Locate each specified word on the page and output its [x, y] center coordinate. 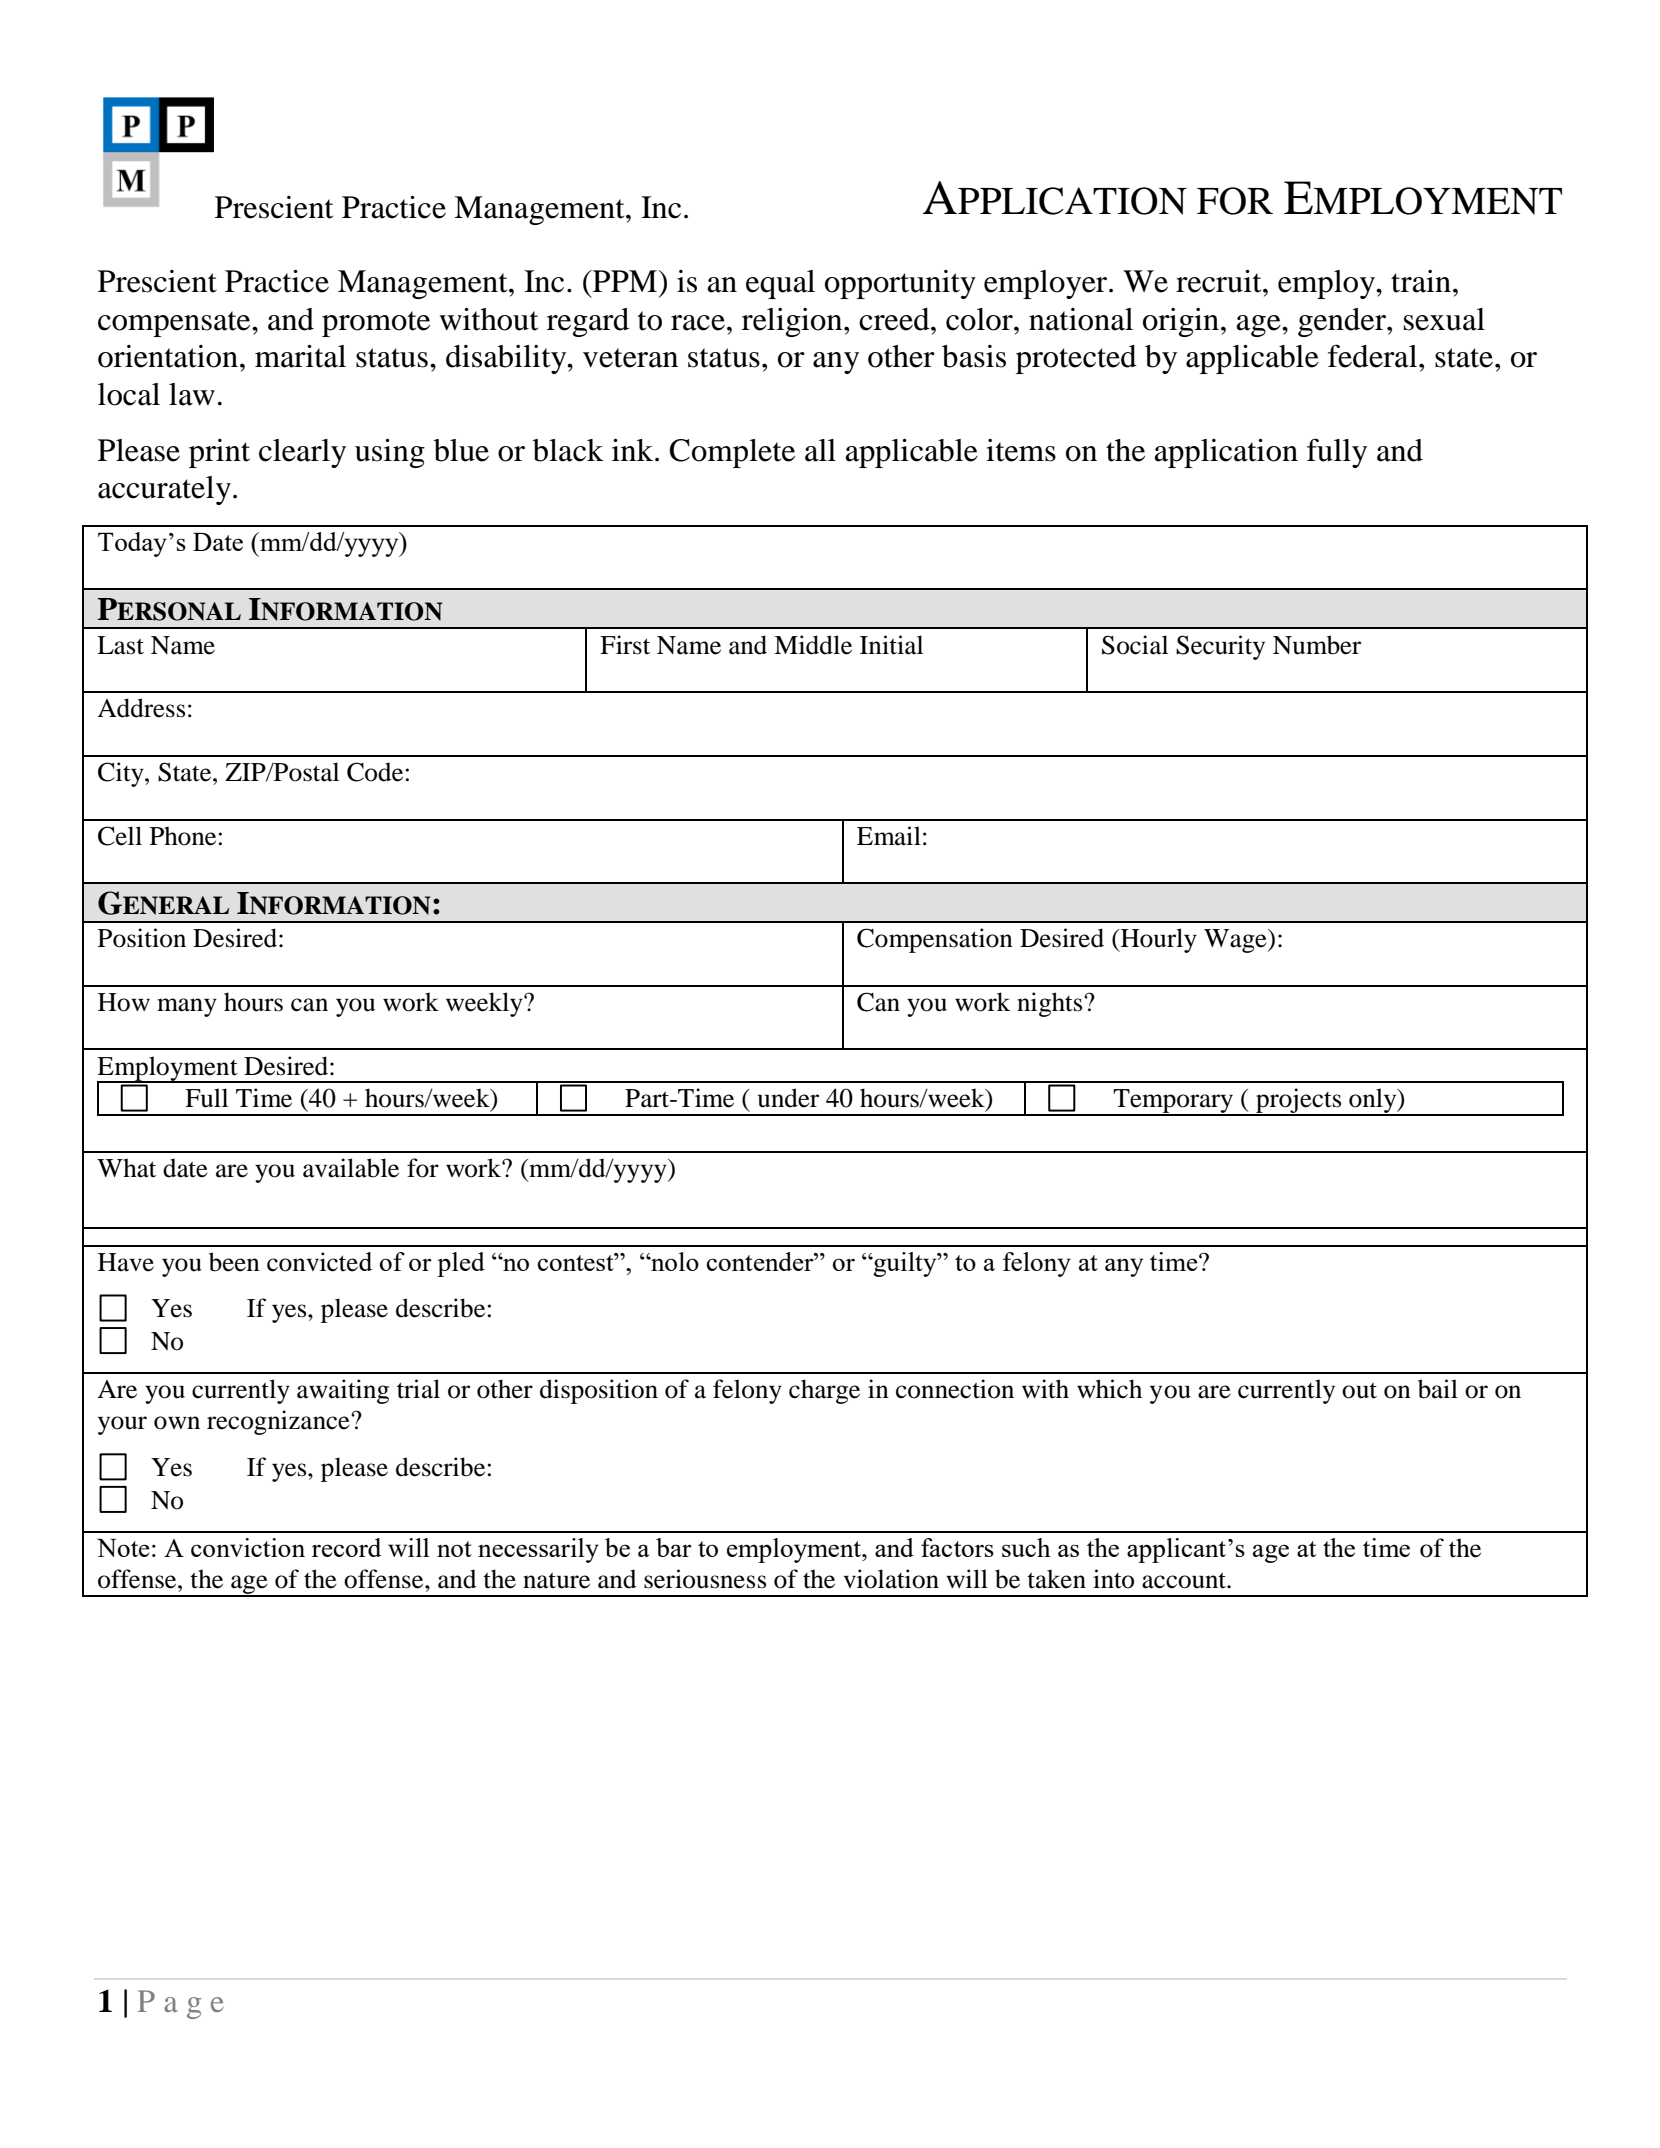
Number [1317, 645]
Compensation [935, 940]
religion [793, 322]
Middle [813, 645]
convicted [319, 1262]
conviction [248, 1547]
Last [120, 645]
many [187, 1007]
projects [1299, 1102]
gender [1343, 322]
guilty [905, 1264]
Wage [1236, 941]
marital [300, 356]
